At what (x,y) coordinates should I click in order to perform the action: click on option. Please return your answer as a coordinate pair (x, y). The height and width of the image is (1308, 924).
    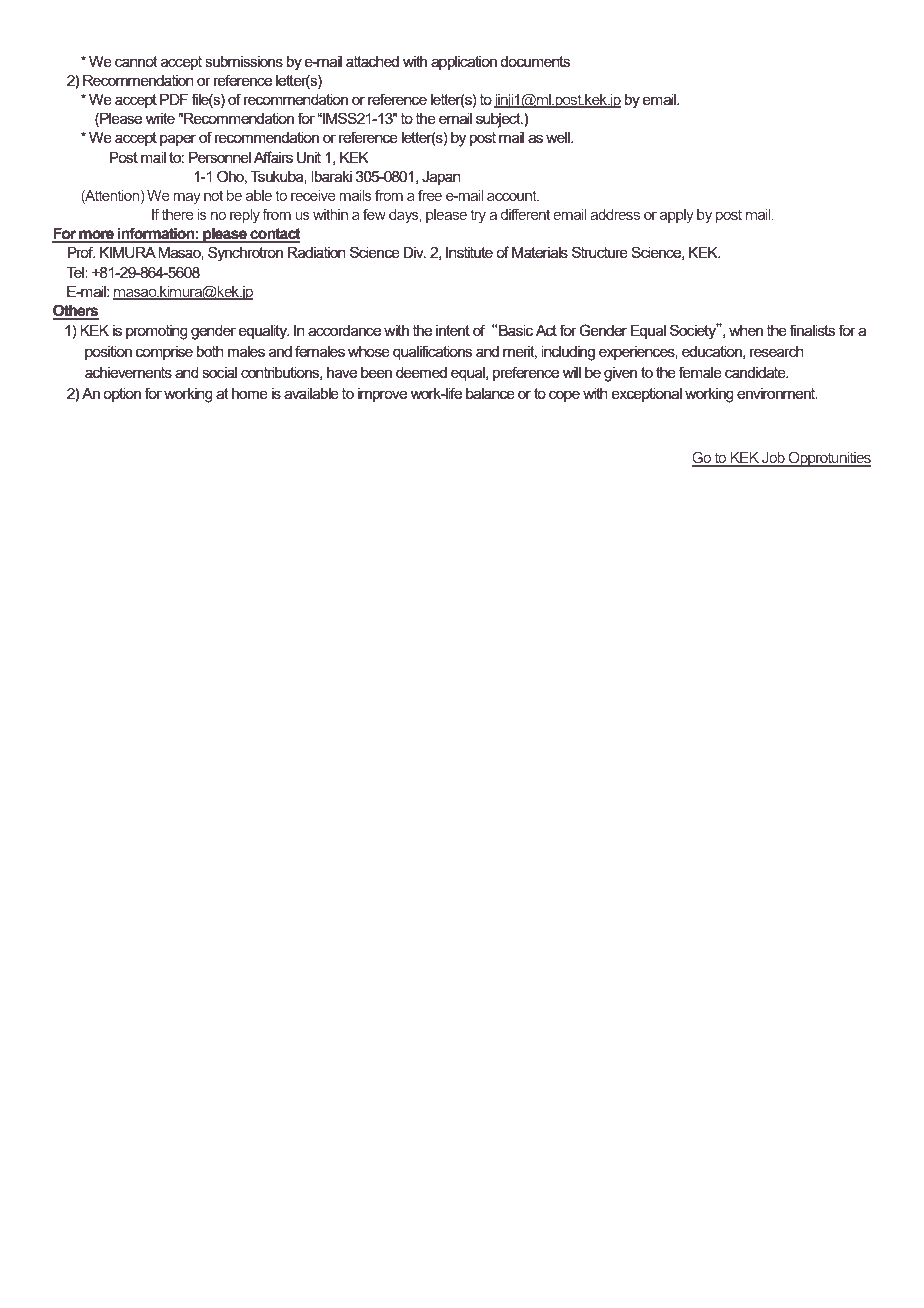
    Looking at the image, I should click on (122, 395).
